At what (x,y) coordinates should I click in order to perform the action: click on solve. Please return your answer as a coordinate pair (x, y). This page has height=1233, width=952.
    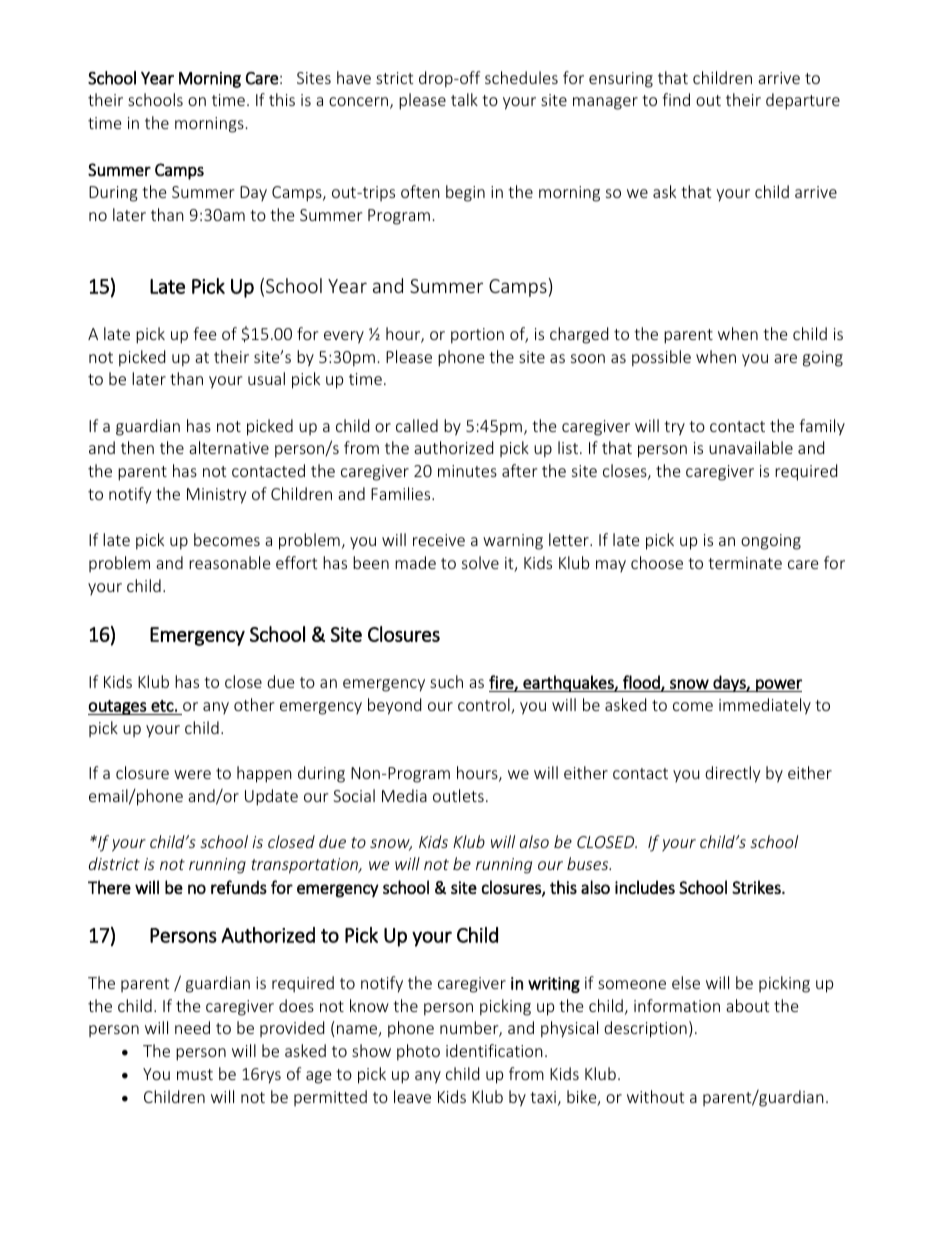
    Looking at the image, I should click on (480, 562).
